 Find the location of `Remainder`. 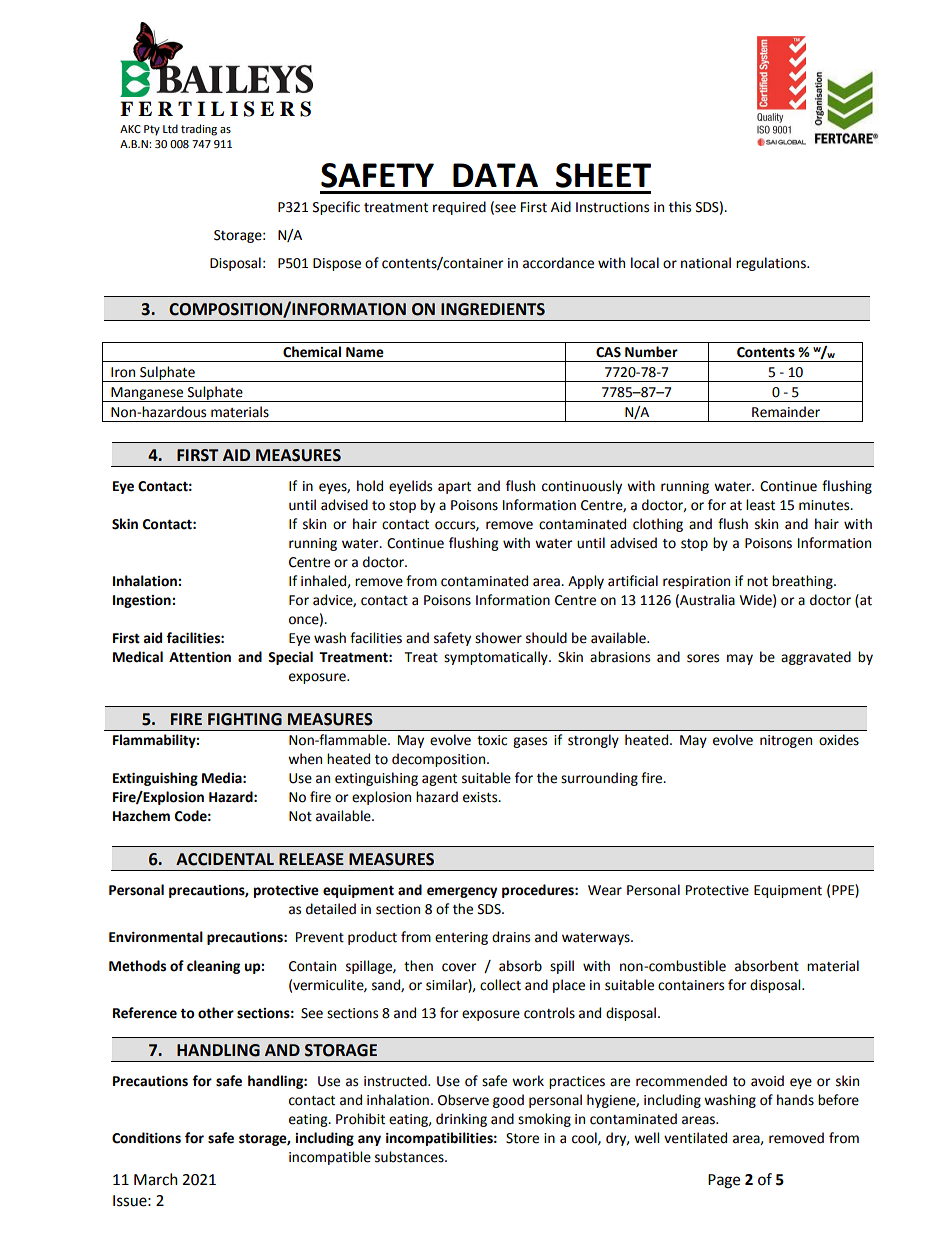

Remainder is located at coordinates (786, 412).
